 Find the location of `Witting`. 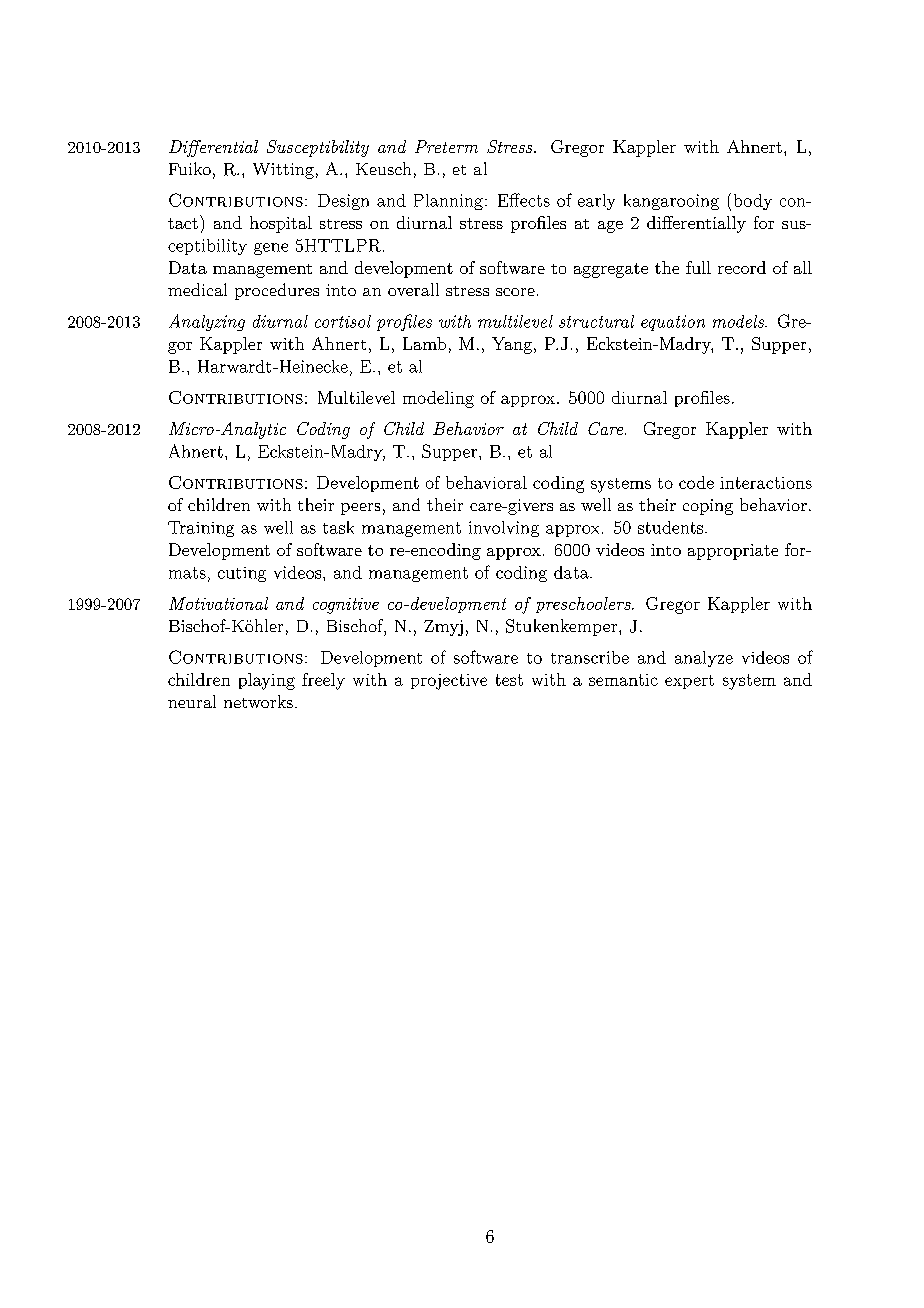

Witting is located at coordinates (283, 171).
